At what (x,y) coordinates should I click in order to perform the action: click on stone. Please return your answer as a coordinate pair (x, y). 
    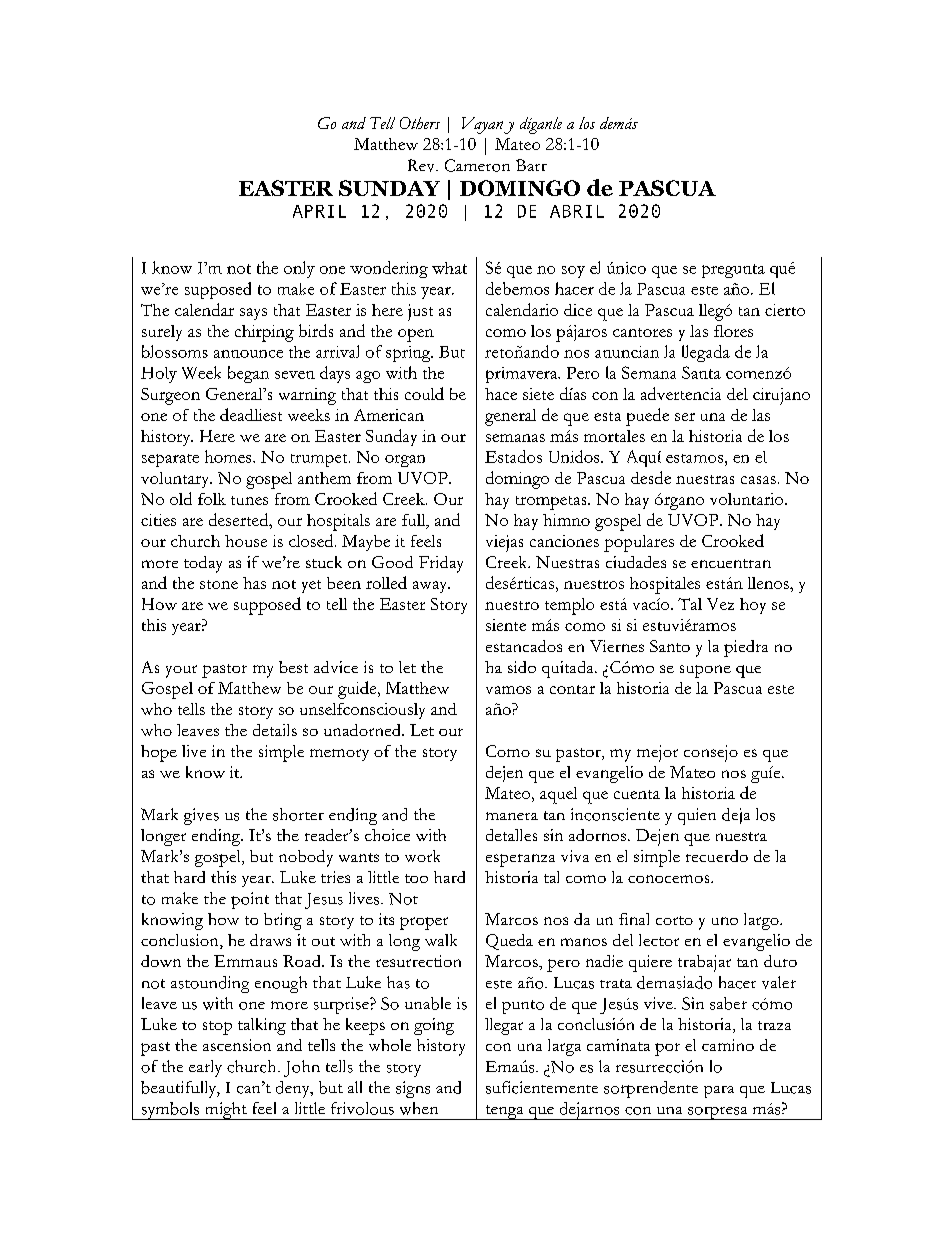
    Looking at the image, I should click on (219, 584).
